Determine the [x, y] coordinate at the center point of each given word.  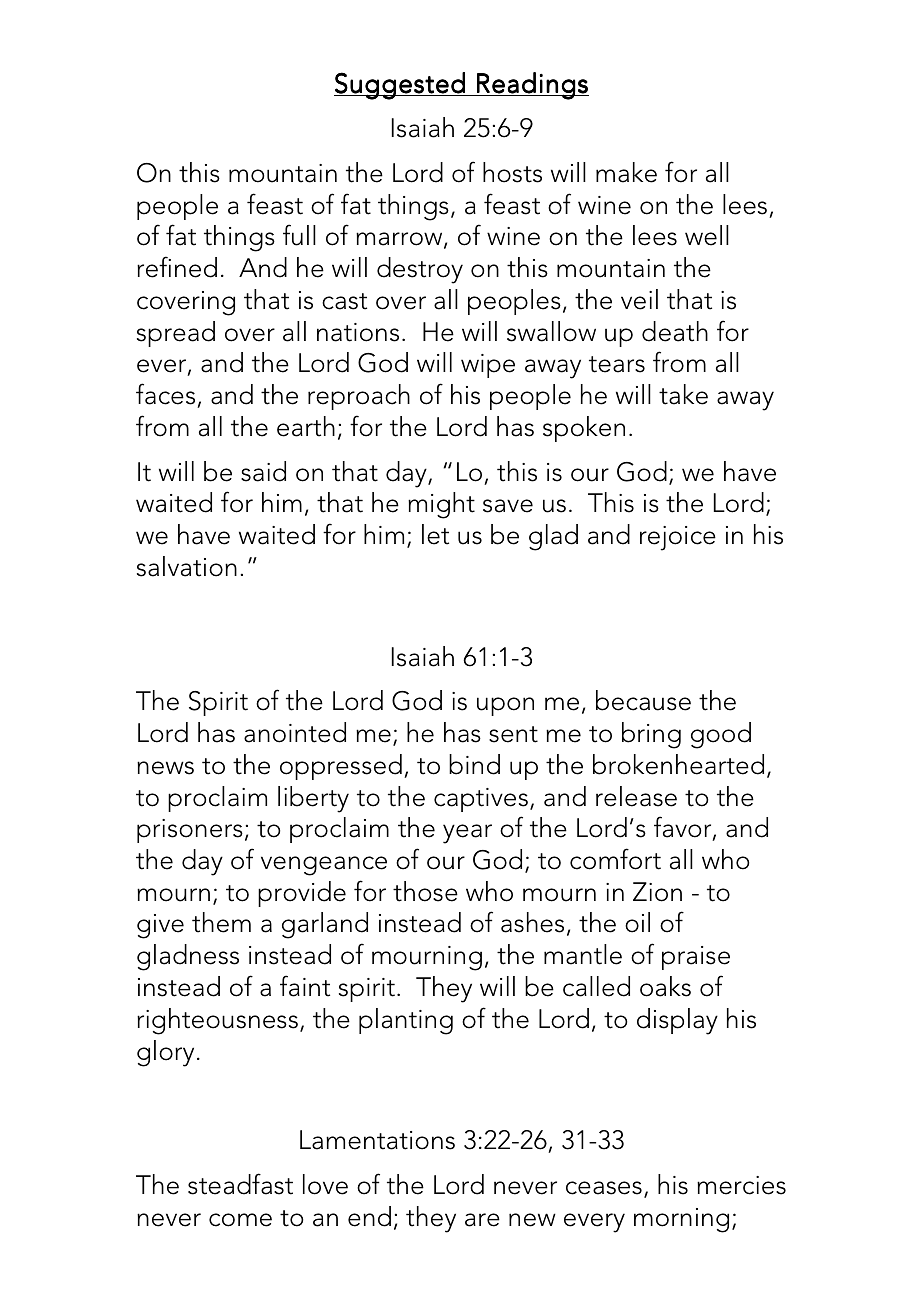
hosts [512, 172]
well [707, 235]
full [299, 235]
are [482, 1220]
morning [681, 1220]
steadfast [240, 1184]
